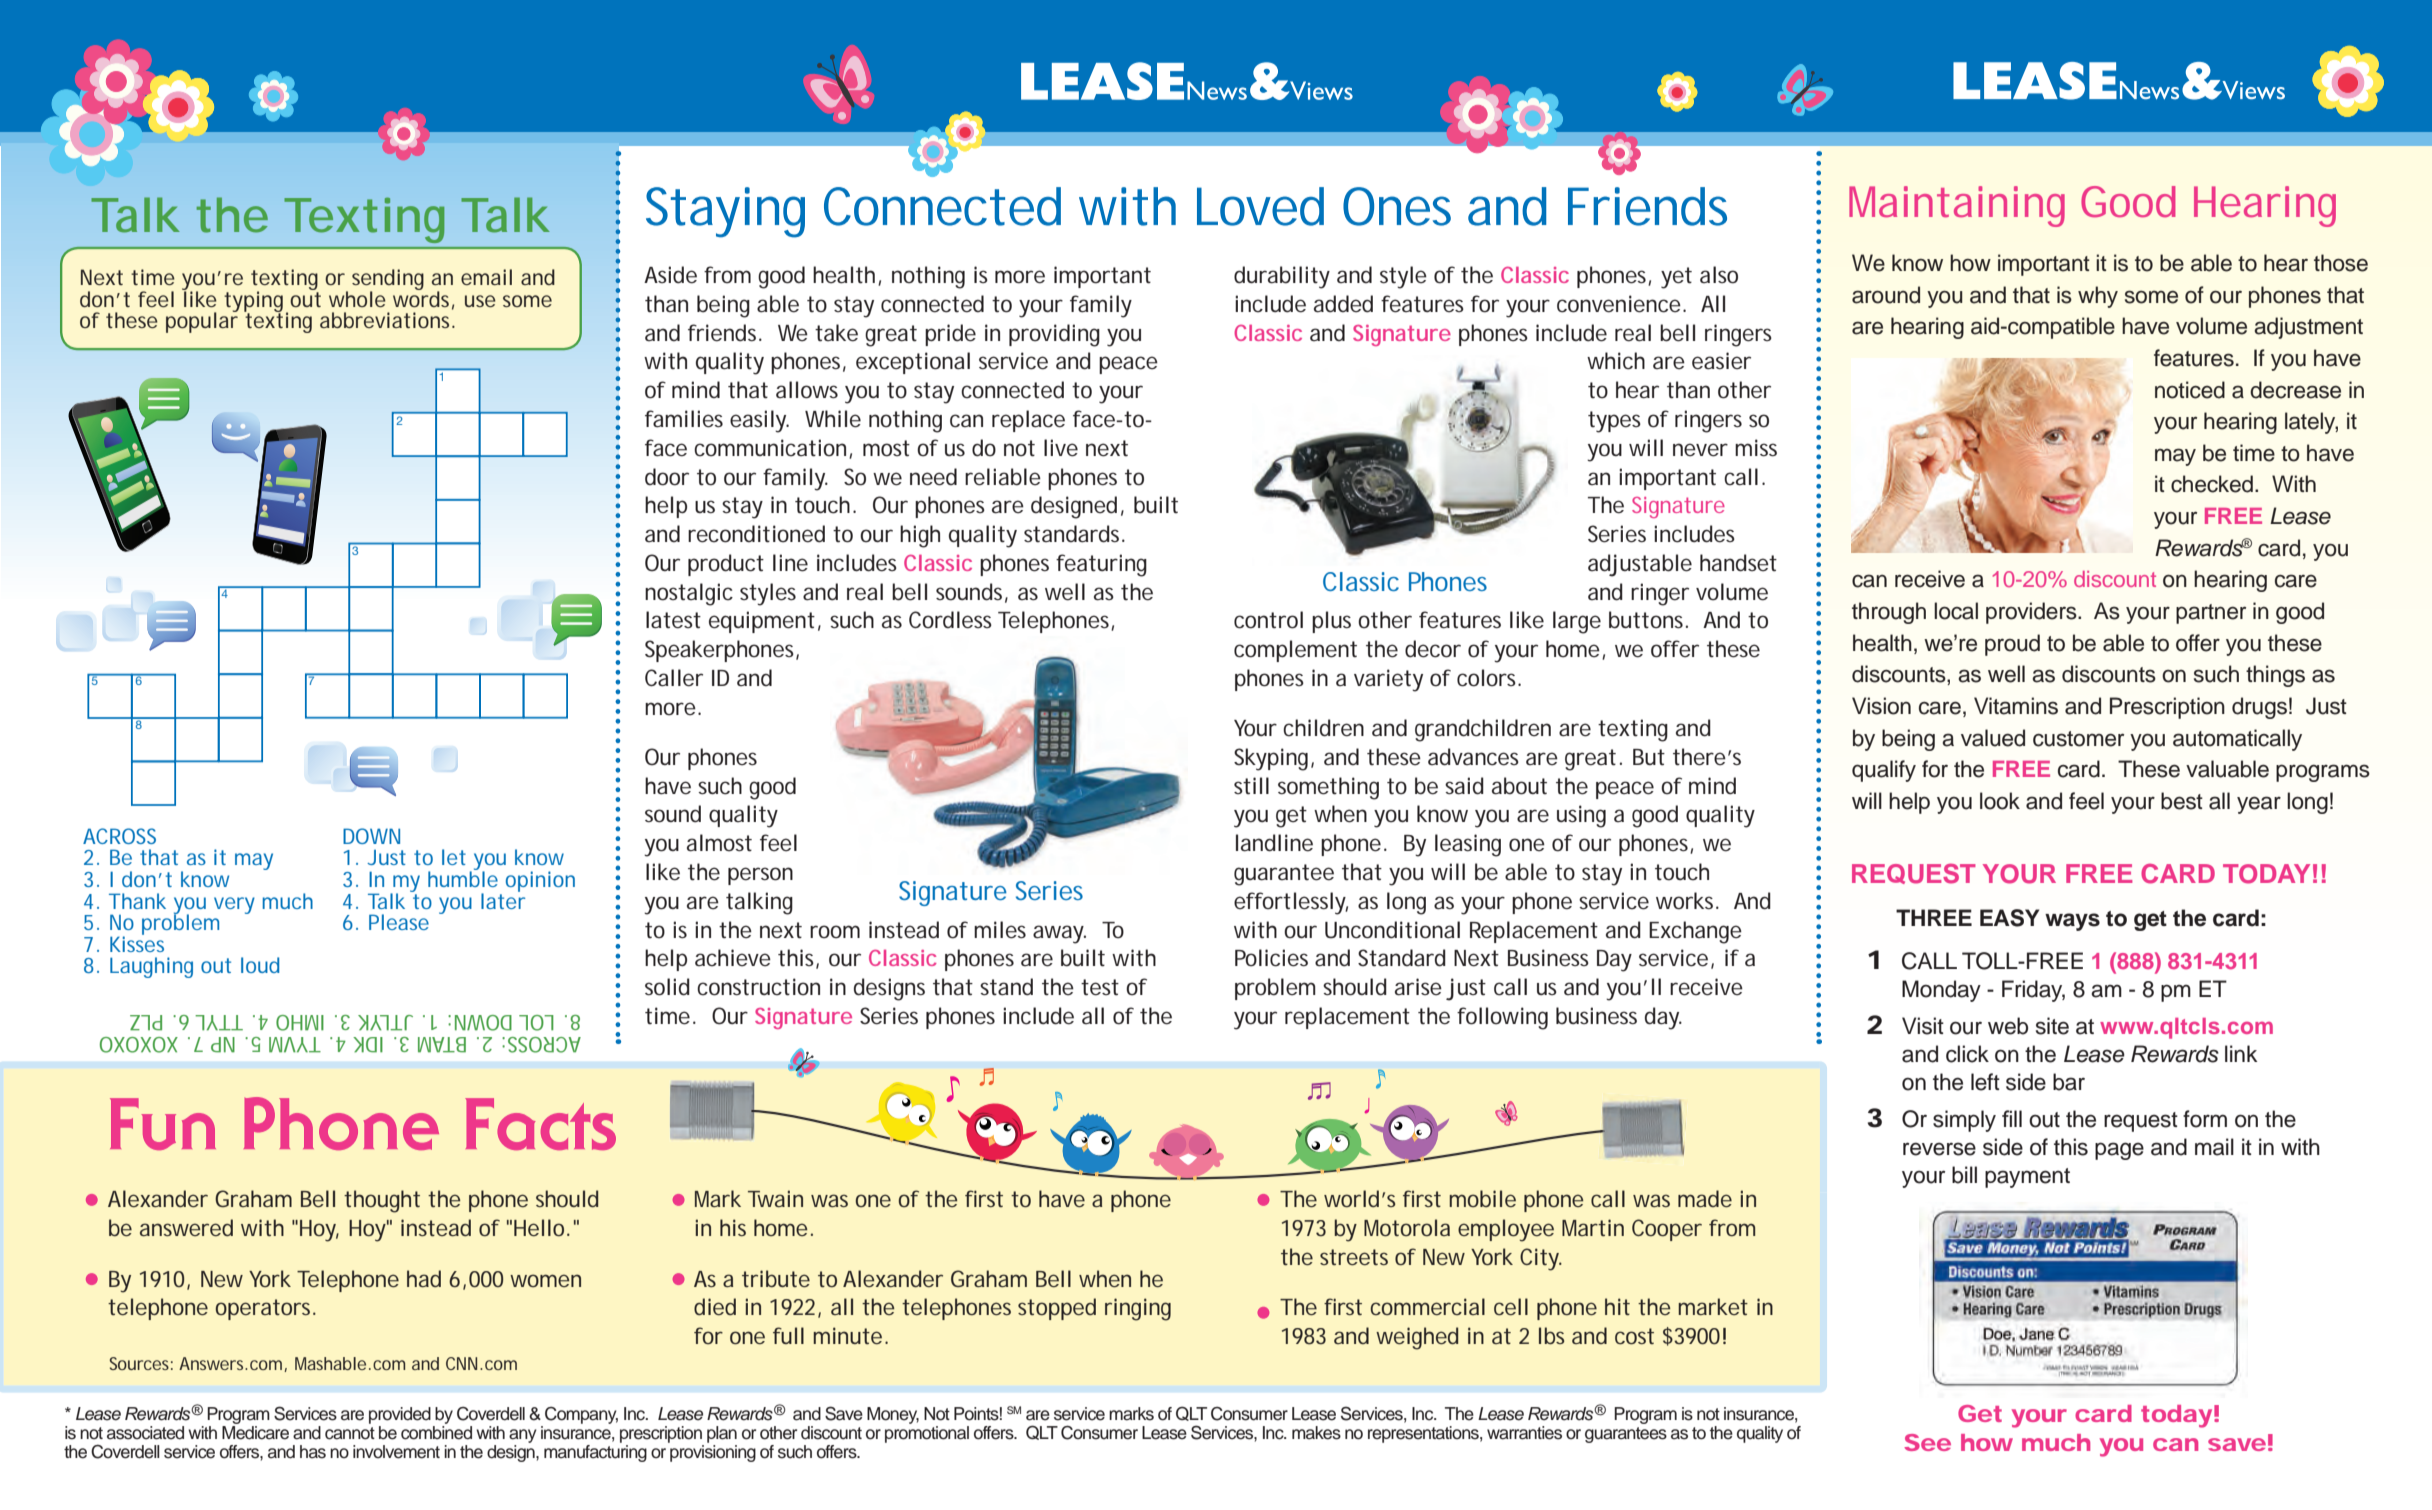  What do you see at coordinates (2000, 801) in the screenshot?
I see `look` at bounding box center [2000, 801].
